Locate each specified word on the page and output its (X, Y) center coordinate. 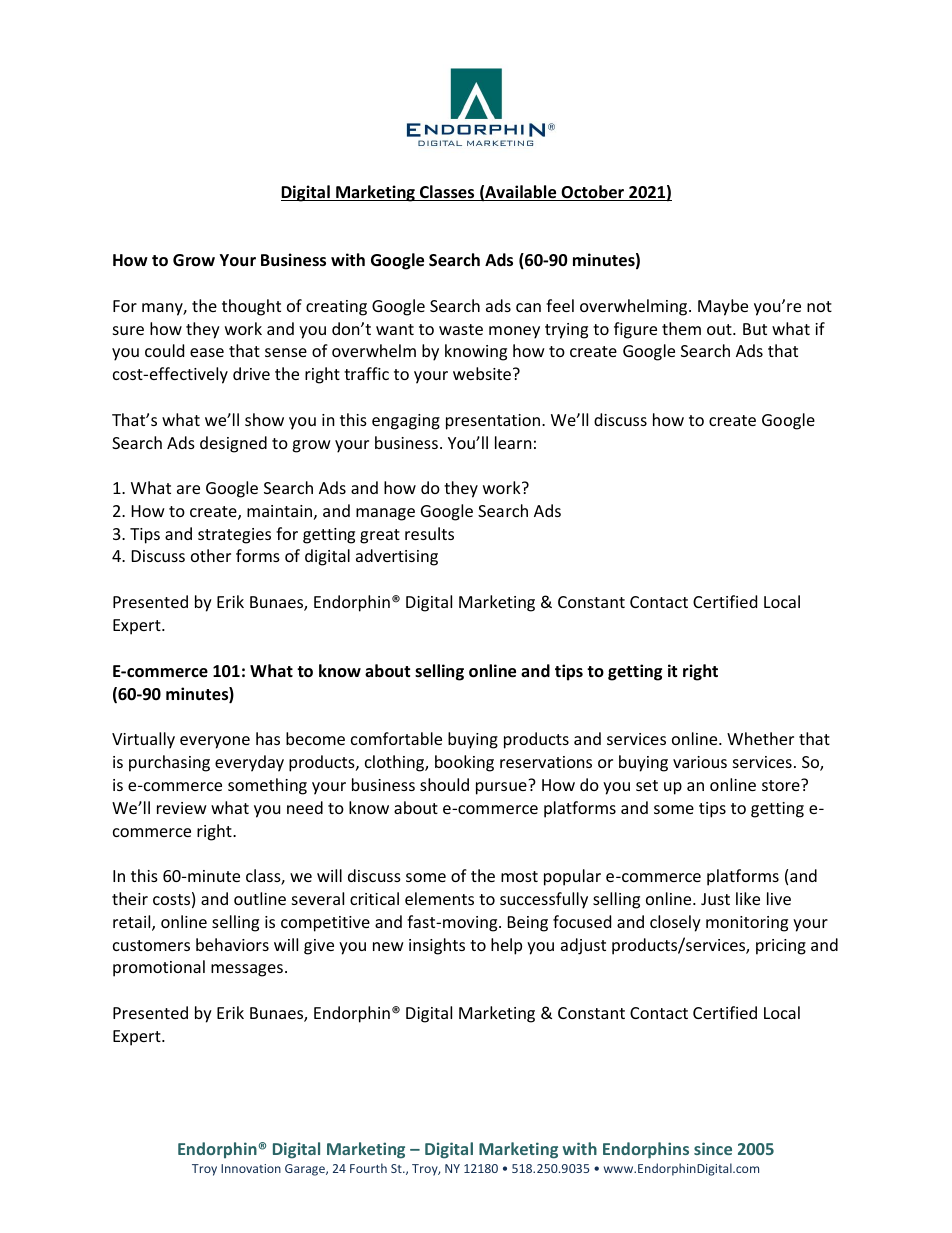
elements (439, 898)
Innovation (251, 1168)
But (755, 329)
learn (513, 442)
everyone (215, 742)
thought (251, 307)
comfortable (396, 738)
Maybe (723, 307)
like (748, 898)
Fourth (368, 1168)
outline (260, 898)
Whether (760, 738)
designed (233, 444)
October (593, 193)
